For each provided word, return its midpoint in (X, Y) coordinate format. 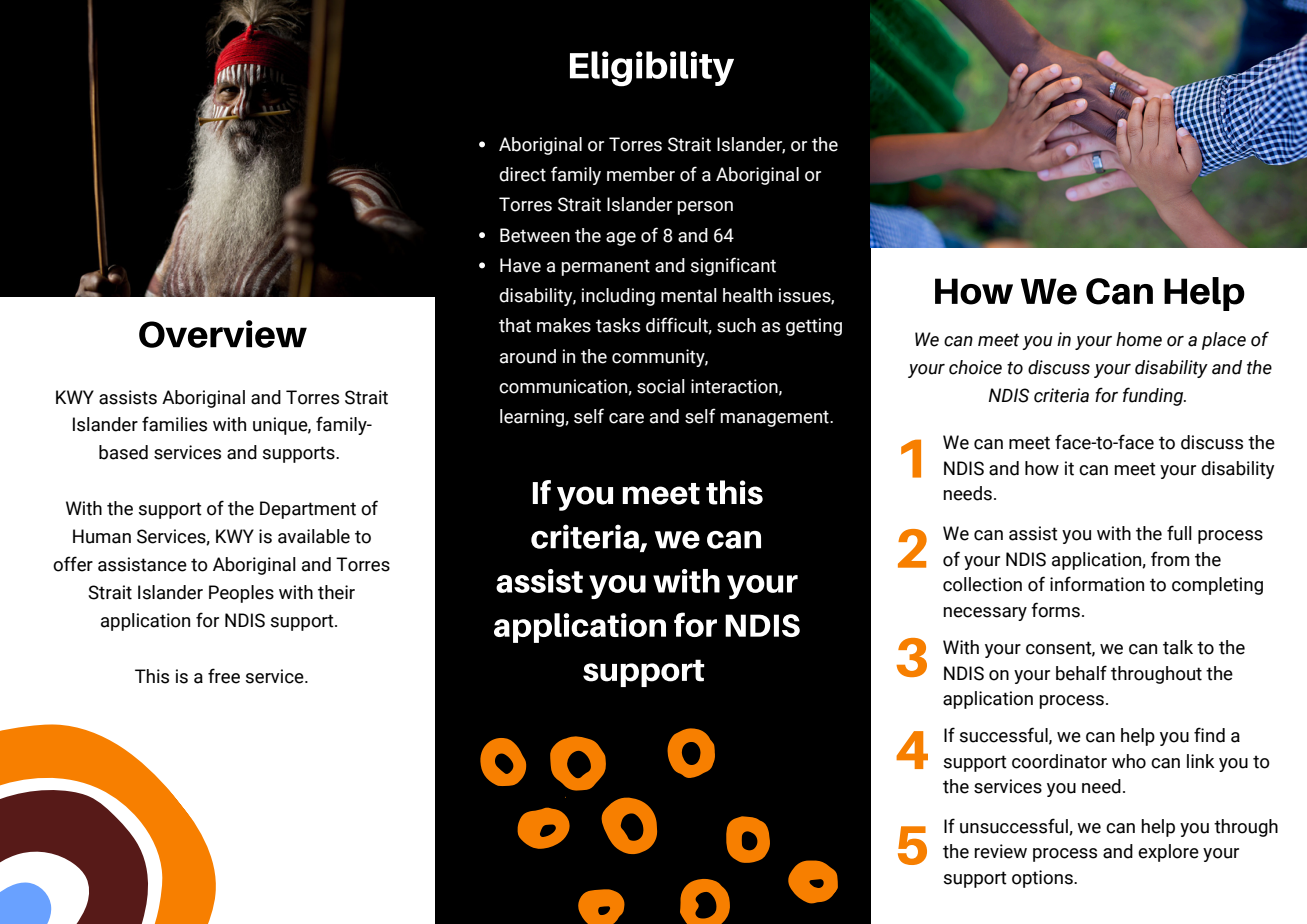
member (641, 174)
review (1000, 851)
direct (522, 174)
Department (308, 510)
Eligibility (652, 69)
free (224, 676)
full (1179, 533)
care (626, 418)
